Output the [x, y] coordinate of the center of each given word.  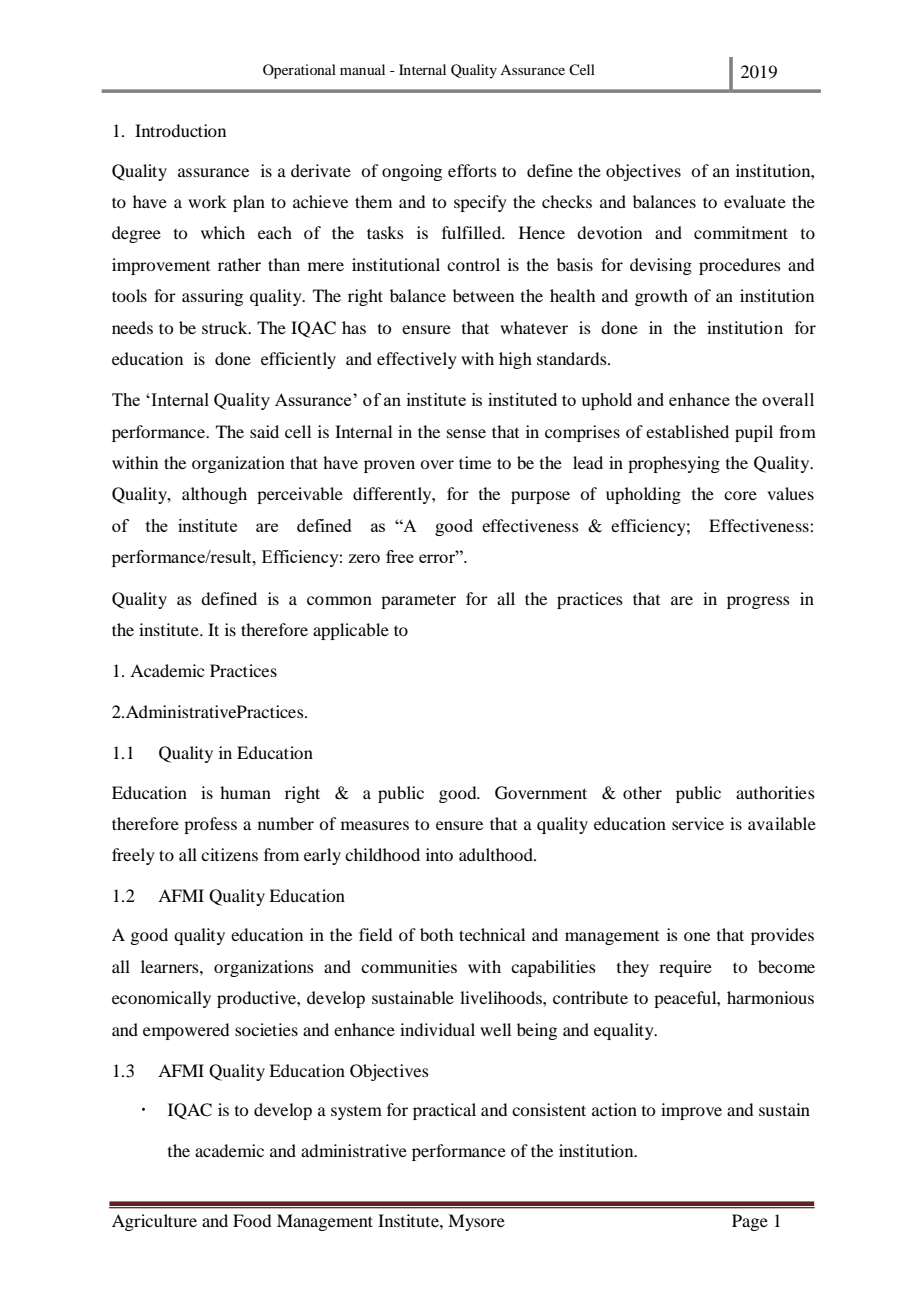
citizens [229, 854]
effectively [417, 360]
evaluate [755, 201]
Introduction [180, 130]
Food [252, 1220]
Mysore [476, 1222]
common [339, 600]
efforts [472, 170]
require [685, 968]
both [436, 934]
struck [226, 327]
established [687, 431]
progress [758, 602]
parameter [418, 601]
